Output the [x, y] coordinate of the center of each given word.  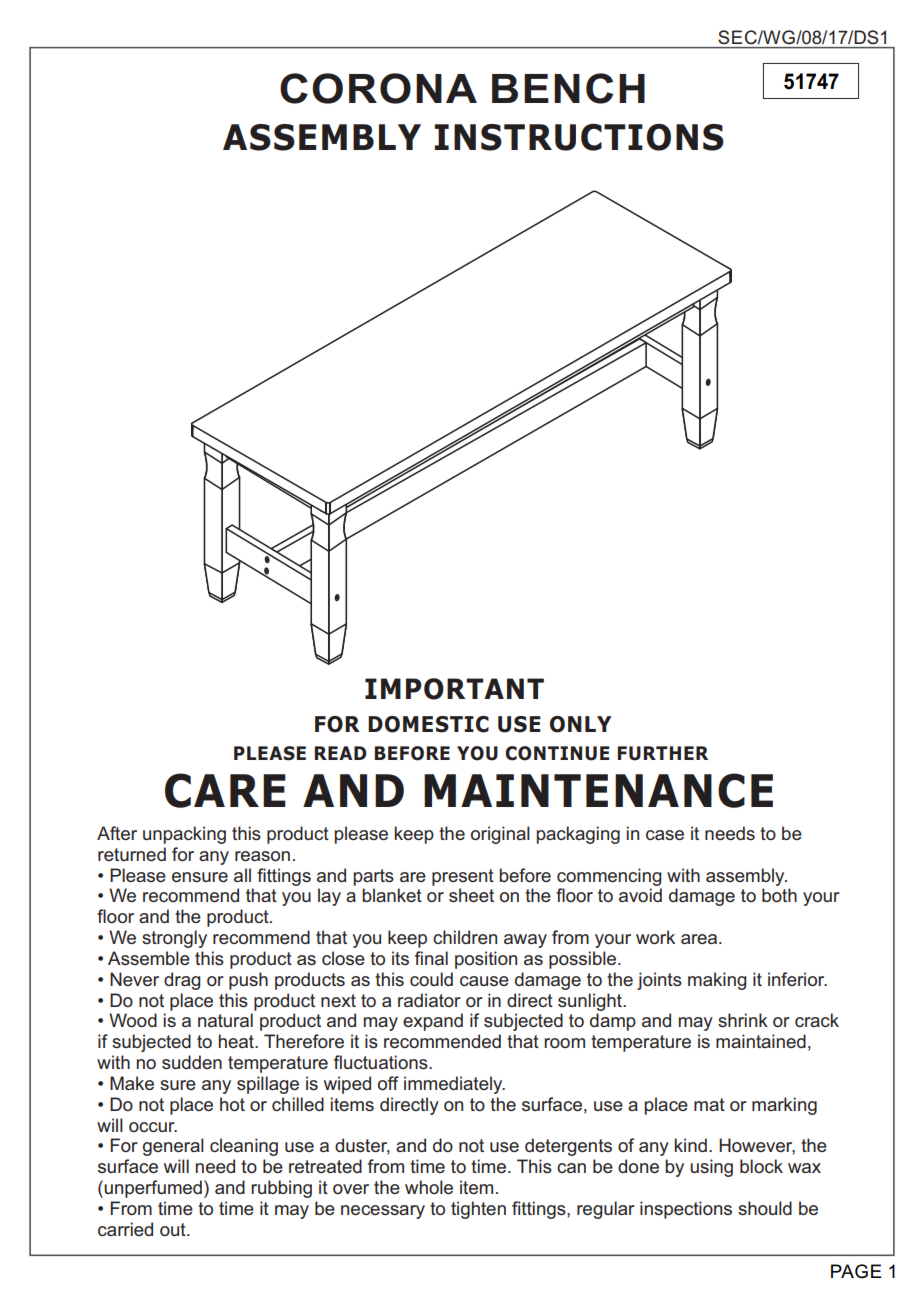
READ [341, 753]
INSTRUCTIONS [579, 137]
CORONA [378, 88]
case [665, 835]
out [174, 1229]
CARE [225, 790]
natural [225, 1020]
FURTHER [663, 753]
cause [484, 981]
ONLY [581, 724]
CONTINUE [557, 753]
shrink [743, 1020]
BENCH [568, 88]
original [500, 835]
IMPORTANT [454, 689]
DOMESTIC [428, 724]
